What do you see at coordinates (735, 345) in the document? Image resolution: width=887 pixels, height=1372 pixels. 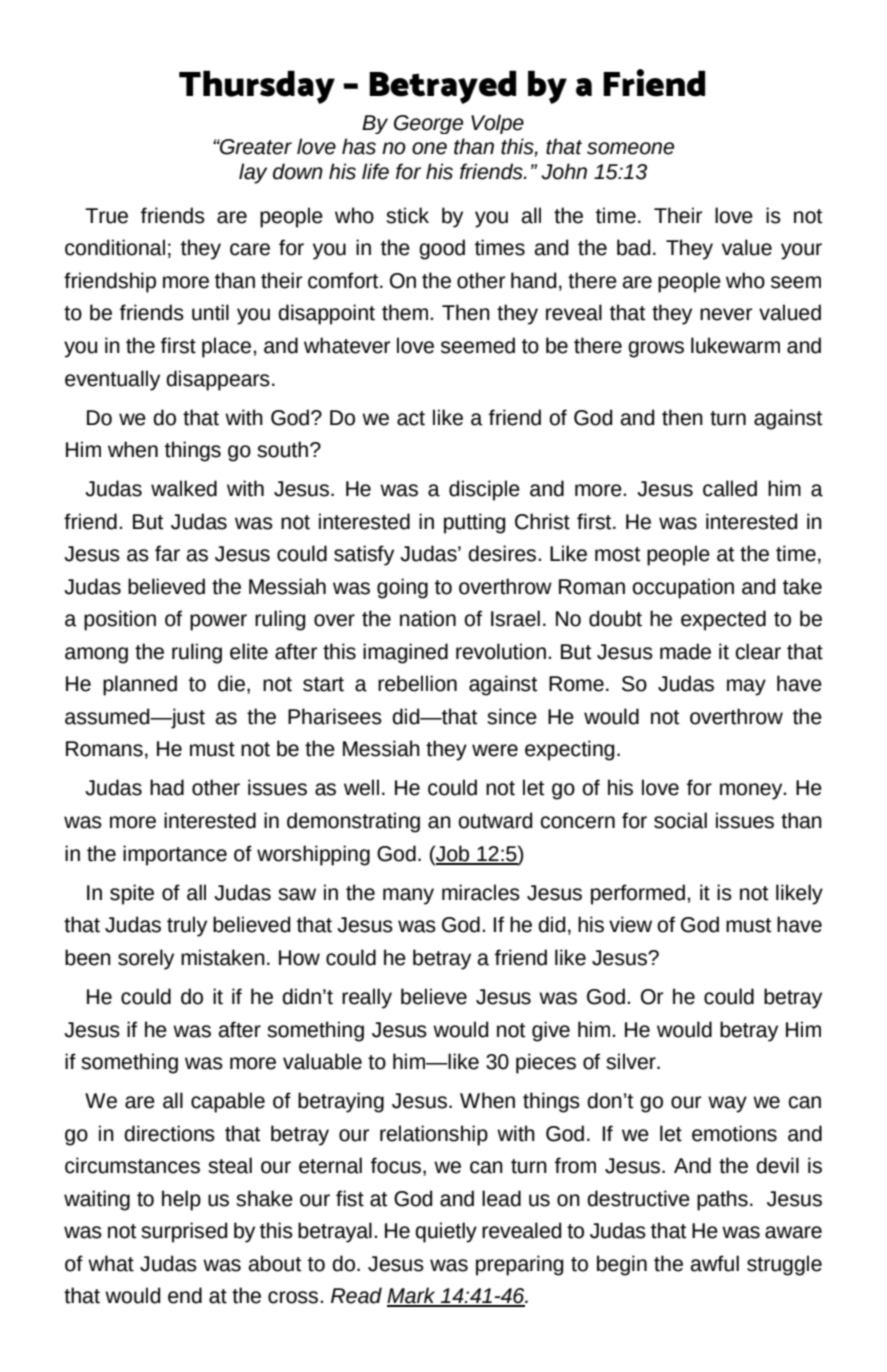 I see `lukewarm` at bounding box center [735, 345].
